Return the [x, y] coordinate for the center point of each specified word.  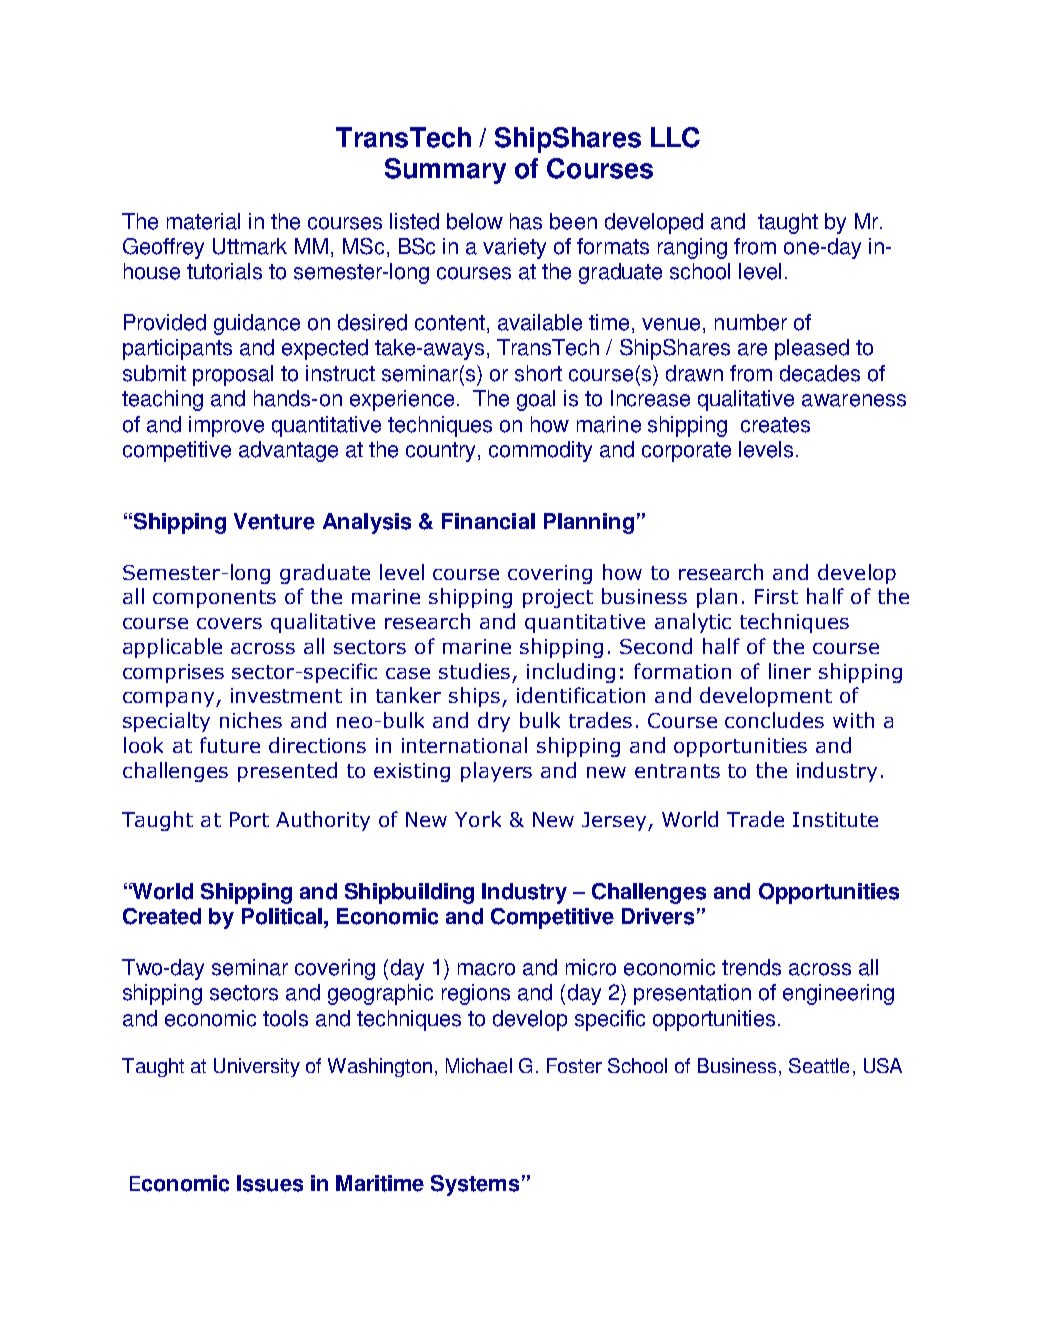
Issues [270, 1183]
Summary [445, 171]
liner [790, 671]
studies [474, 671]
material [203, 221]
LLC [675, 137]
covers [229, 623]
